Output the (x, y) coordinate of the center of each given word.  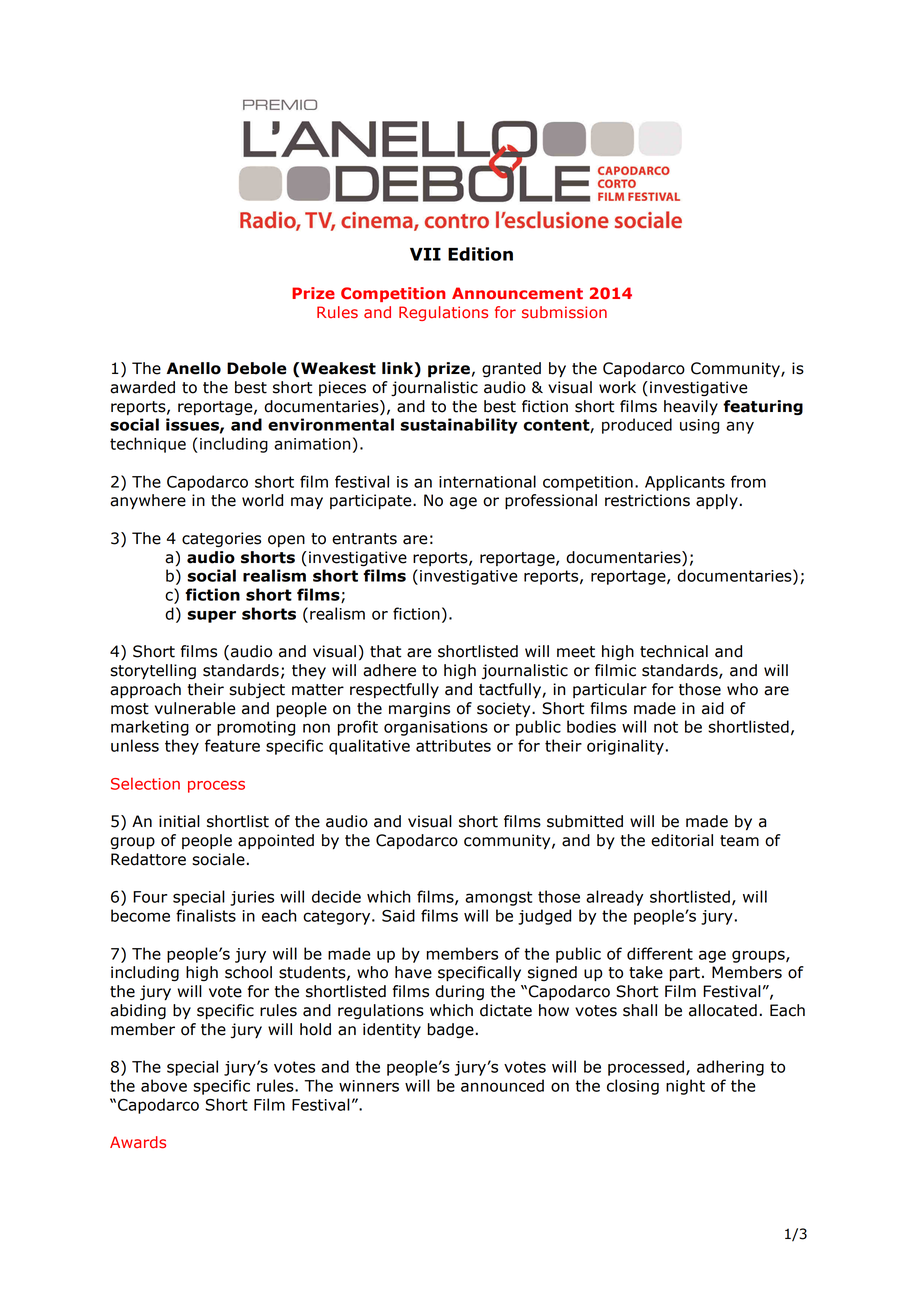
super (211, 616)
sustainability (459, 426)
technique (148, 445)
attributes (453, 745)
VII (425, 254)
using (699, 426)
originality (625, 747)
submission (564, 312)
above (164, 1085)
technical (674, 651)
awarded (142, 387)
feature (232, 745)
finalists (206, 915)
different (660, 953)
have (413, 972)
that (385, 651)
